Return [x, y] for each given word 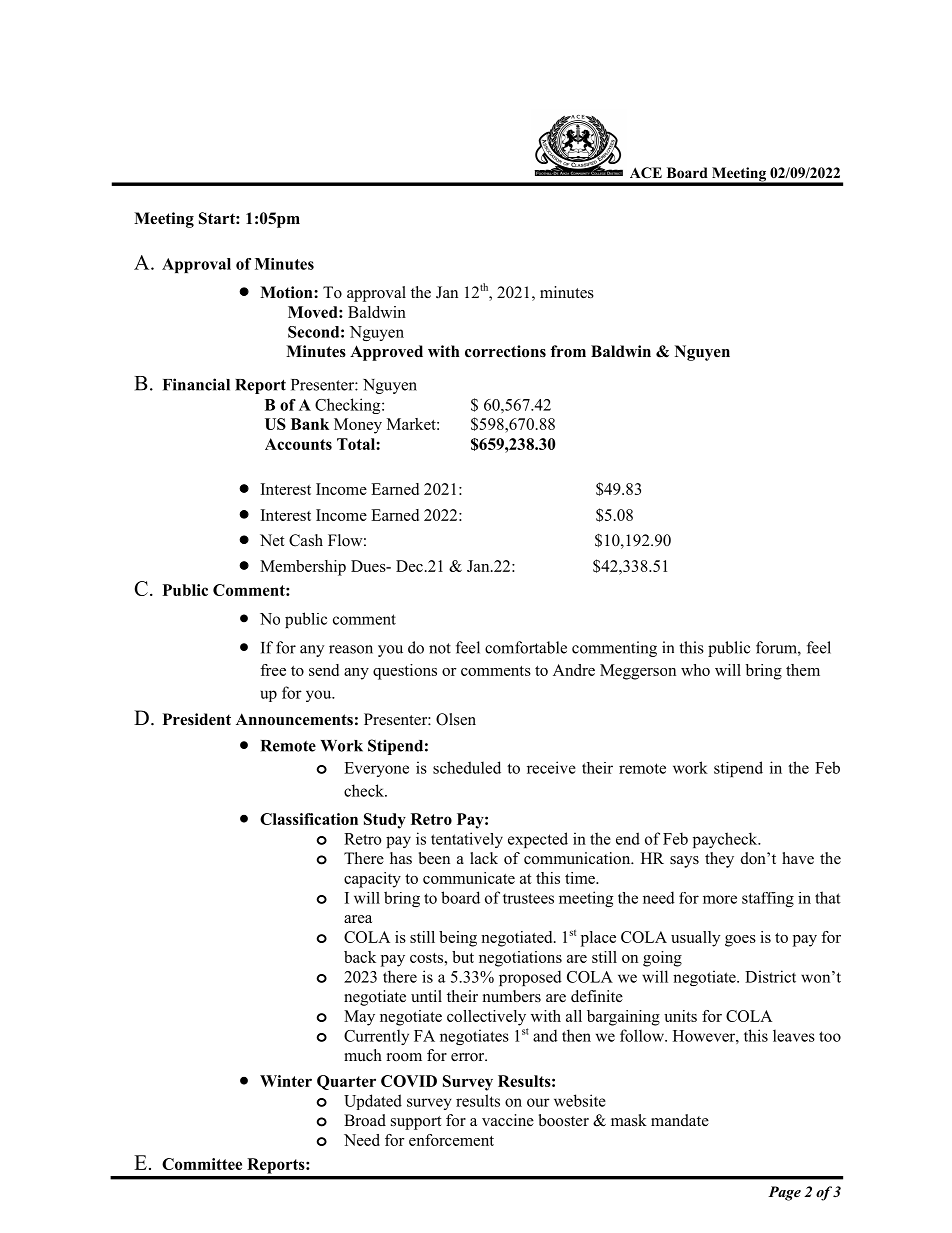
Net [272, 540]
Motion [287, 292]
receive [551, 767]
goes [740, 941]
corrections [505, 351]
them [803, 670]
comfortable [526, 647]
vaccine [508, 1120]
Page [784, 1193]
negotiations [520, 959]
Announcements [294, 719]
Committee [202, 1164]
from [568, 351]
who [695, 670]
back [360, 957]
